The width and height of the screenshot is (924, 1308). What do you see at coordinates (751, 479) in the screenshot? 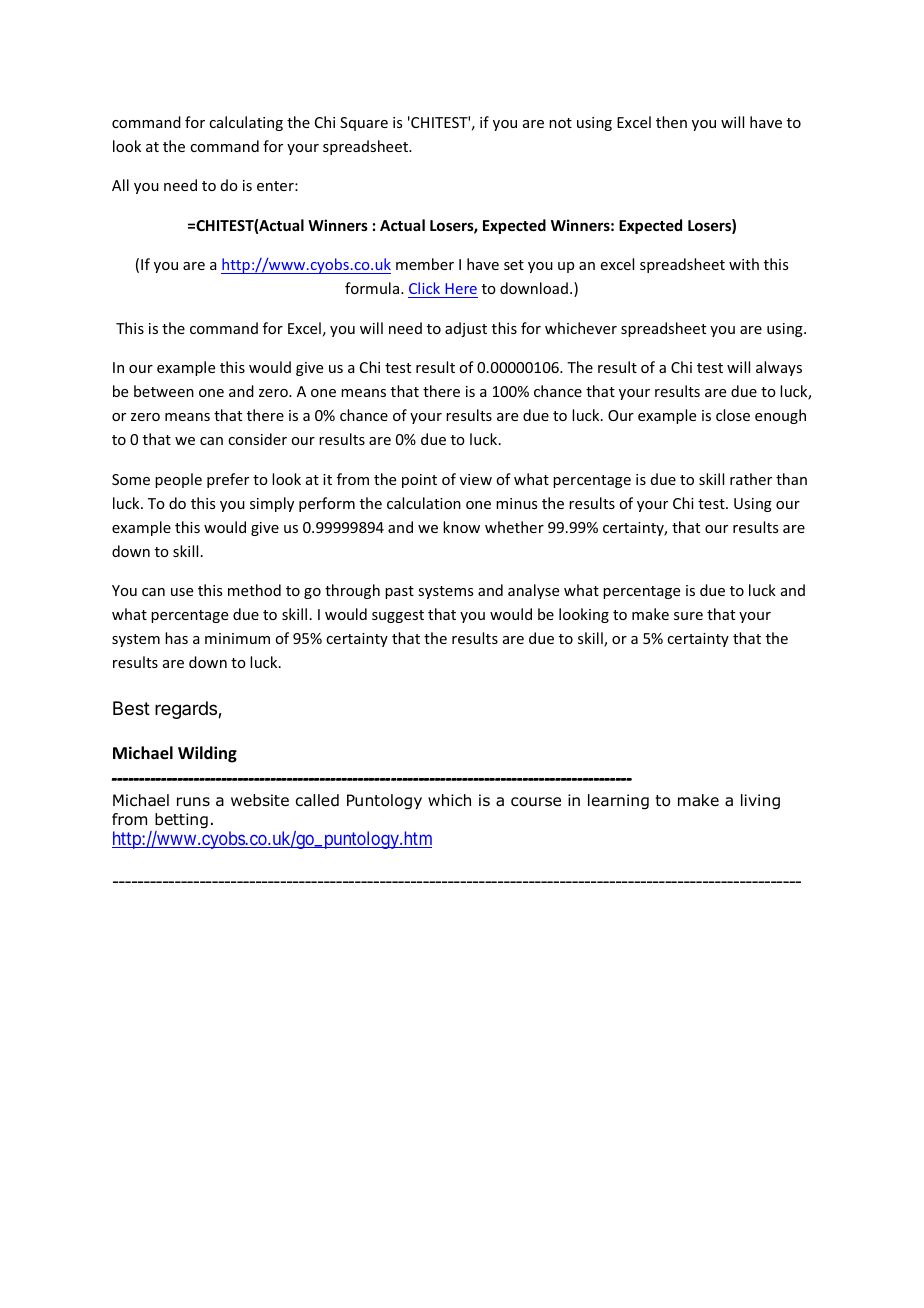
I see `rather` at bounding box center [751, 479].
